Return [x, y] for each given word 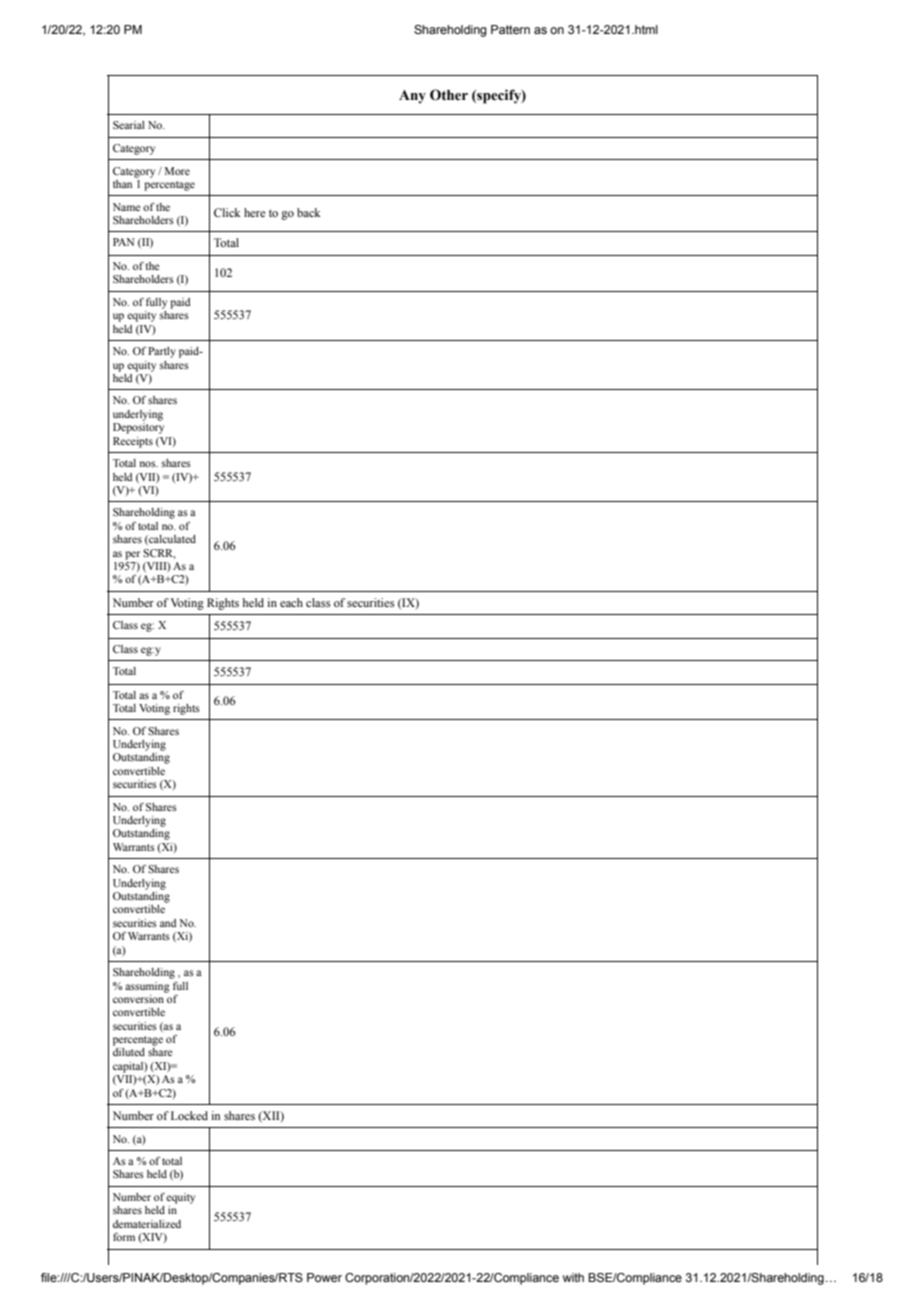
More [177, 171]
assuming [147, 987]
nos [149, 464]
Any [412, 97]
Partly [162, 352]
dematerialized [147, 1224]
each [291, 602]
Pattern [510, 29]
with [573, 1277]
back [309, 212]
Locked [189, 1115]
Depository [138, 428]
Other [449, 95]
